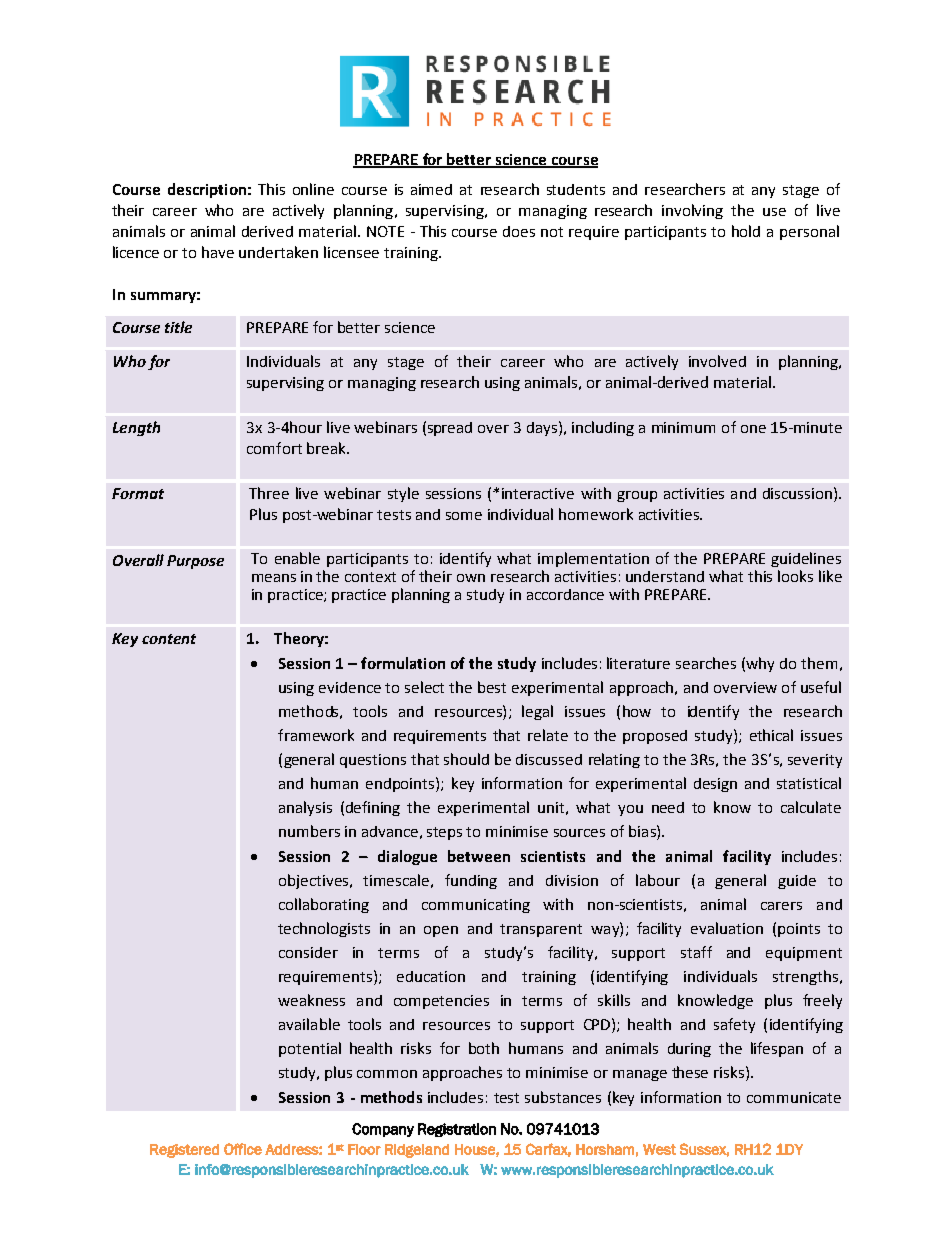 Image resolution: width=952 pixels, height=1233 pixels. Describe the element at coordinates (243, 1149) in the page. I see `Office` at that location.
